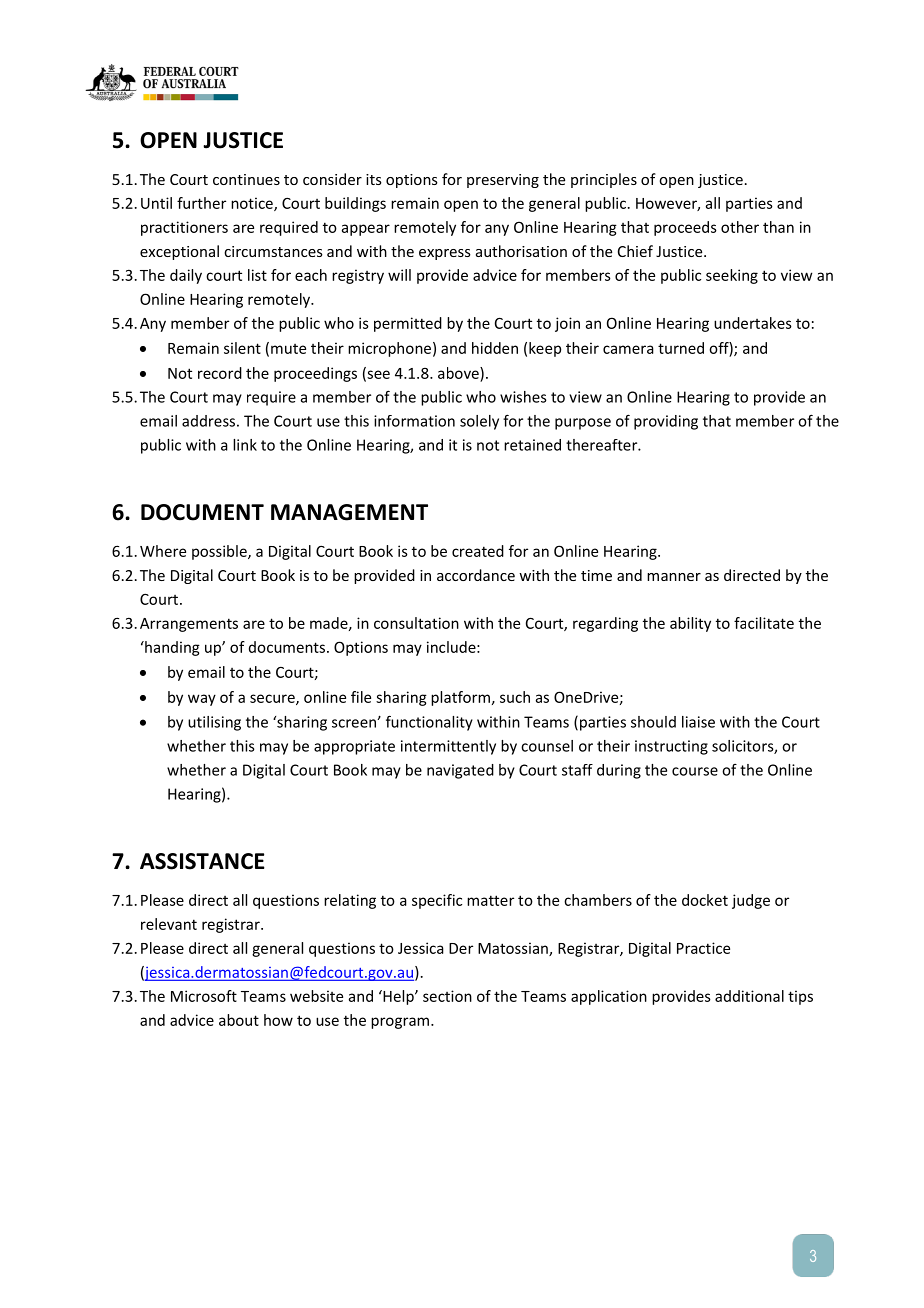  What do you see at coordinates (239, 1020) in the image?
I see `about` at bounding box center [239, 1020].
